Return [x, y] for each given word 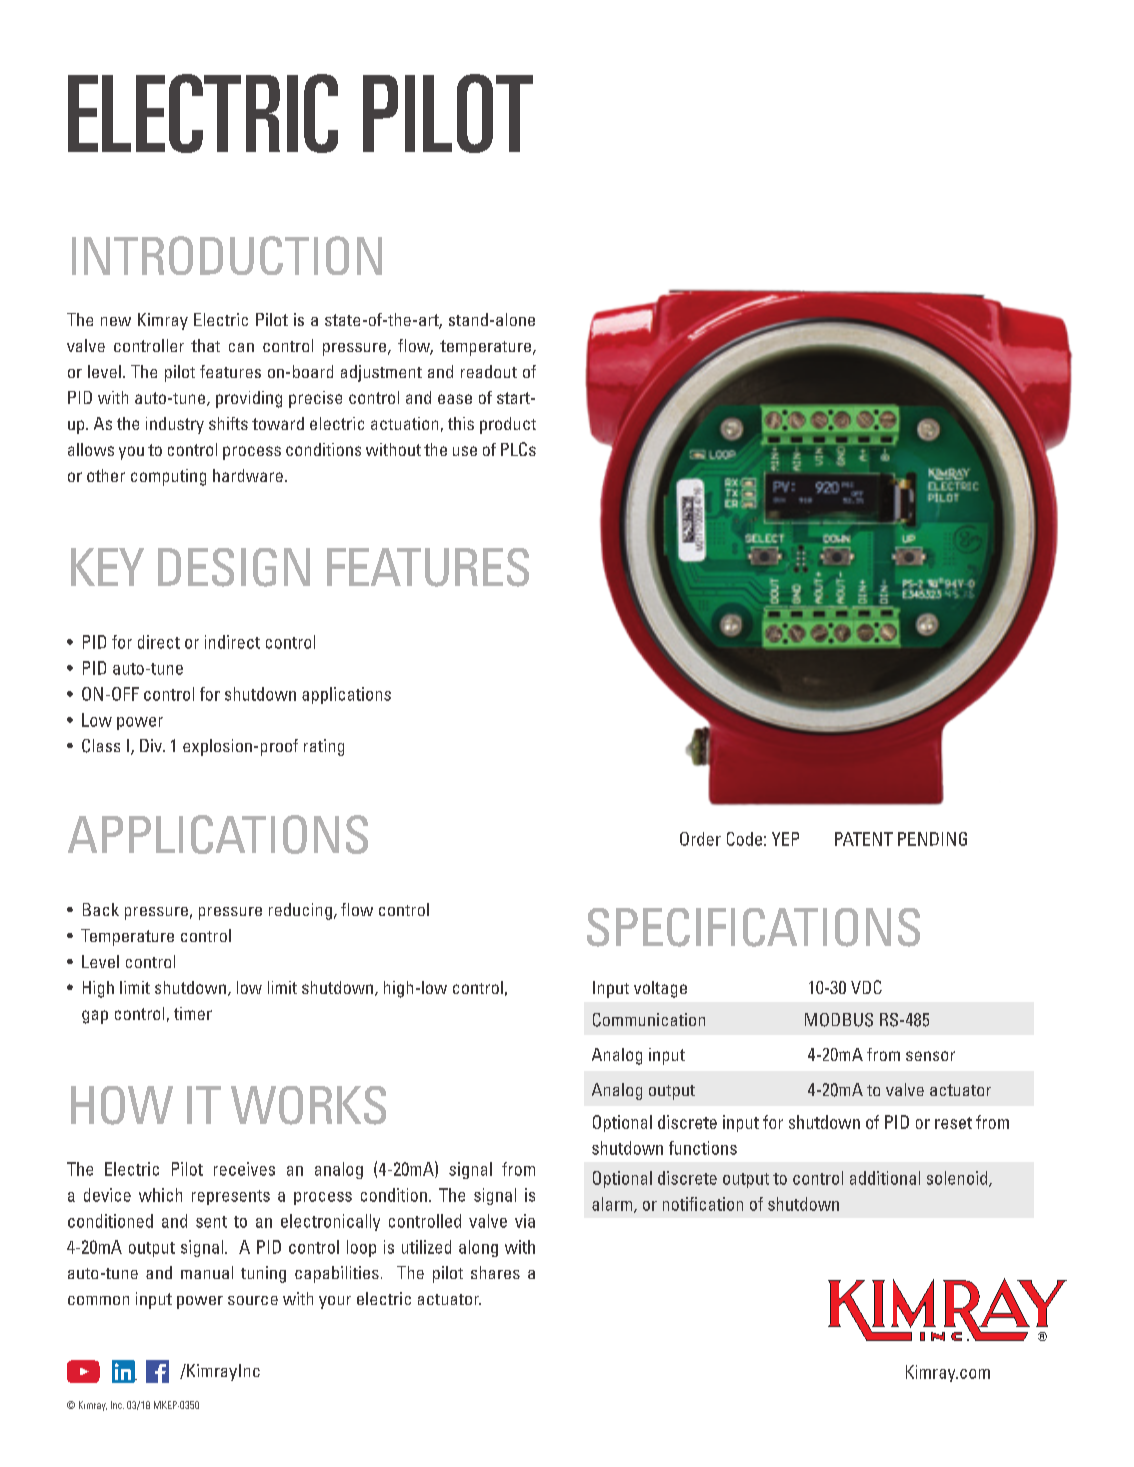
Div [152, 745]
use [465, 451]
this [461, 423]
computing [168, 477]
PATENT [864, 839]
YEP [785, 839]
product [508, 425]
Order [700, 839]
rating [324, 747]
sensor [930, 1056]
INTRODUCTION [227, 255]
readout [489, 371]
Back [101, 909]
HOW [122, 1105]
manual [207, 1272]
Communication [649, 1020]
